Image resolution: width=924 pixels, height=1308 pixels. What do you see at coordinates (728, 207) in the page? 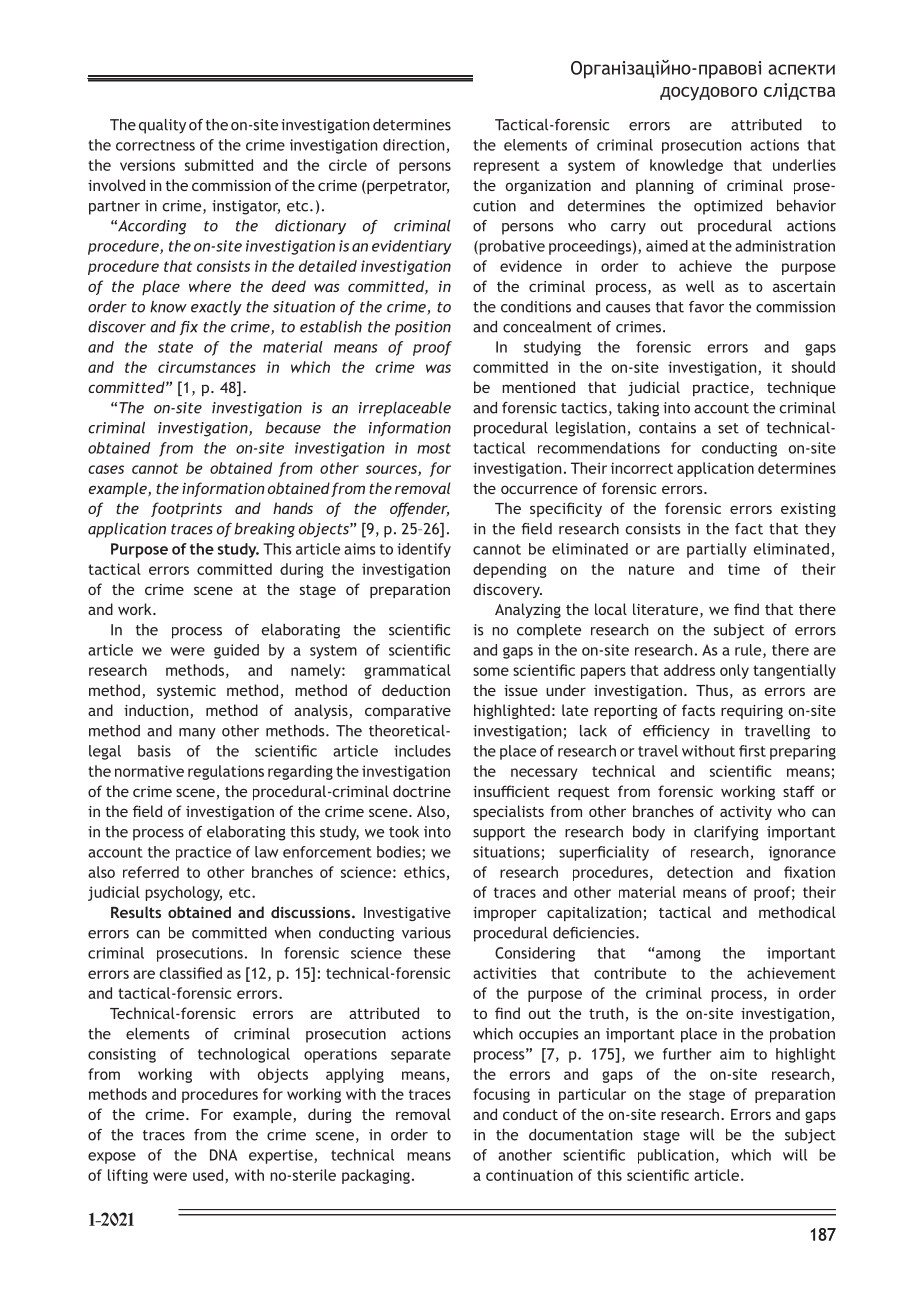
I see `optimized` at bounding box center [728, 207].
